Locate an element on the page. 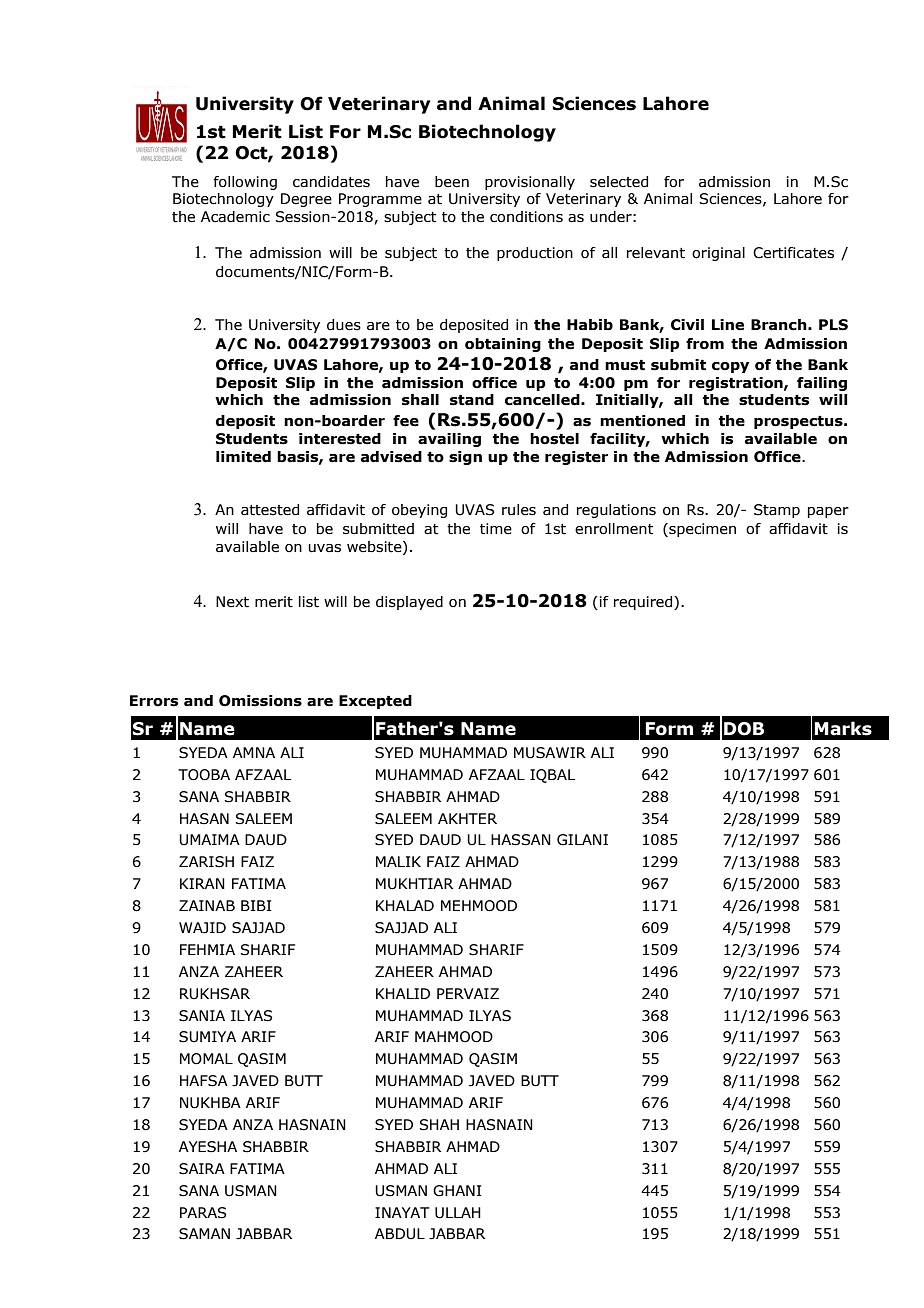 This image has width=924, height=1308. PARAS is located at coordinates (203, 1213).
